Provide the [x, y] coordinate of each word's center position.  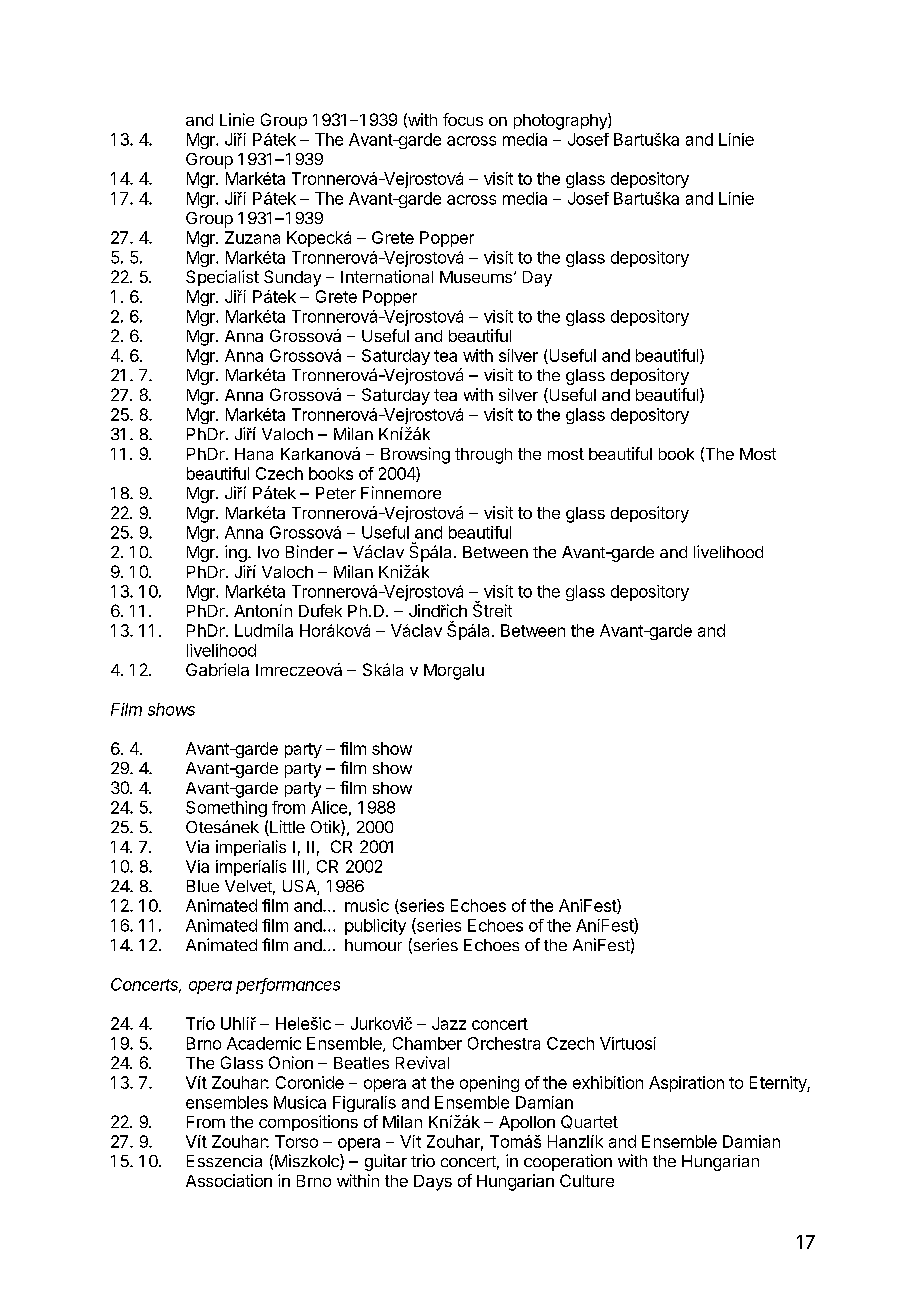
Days [433, 1183]
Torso [296, 1141]
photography [561, 121]
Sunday [292, 278]
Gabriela [217, 669]
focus [463, 119]
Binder [310, 551]
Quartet [589, 1122]
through [483, 456]
